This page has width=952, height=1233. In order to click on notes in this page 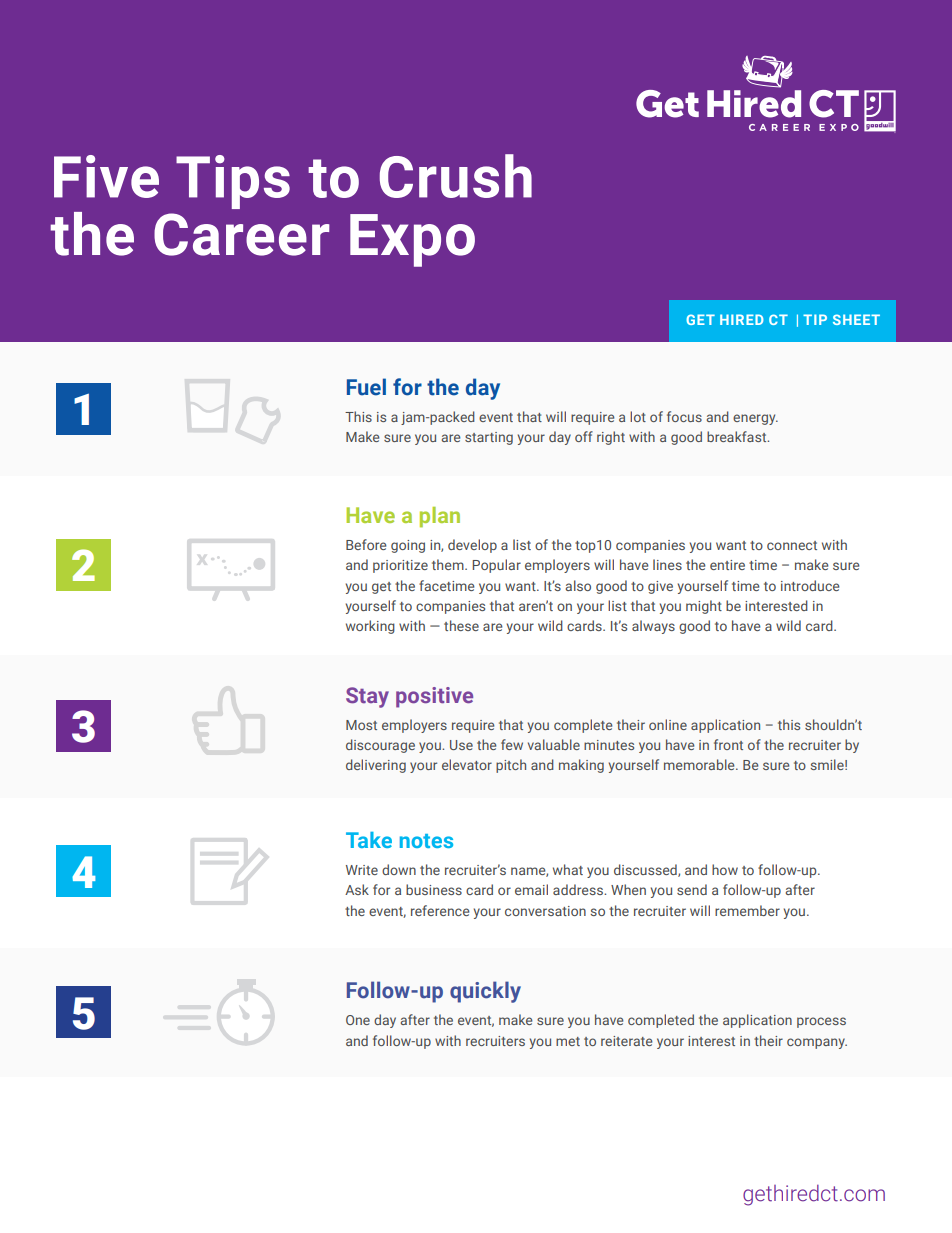, I will do `click(426, 841)`.
